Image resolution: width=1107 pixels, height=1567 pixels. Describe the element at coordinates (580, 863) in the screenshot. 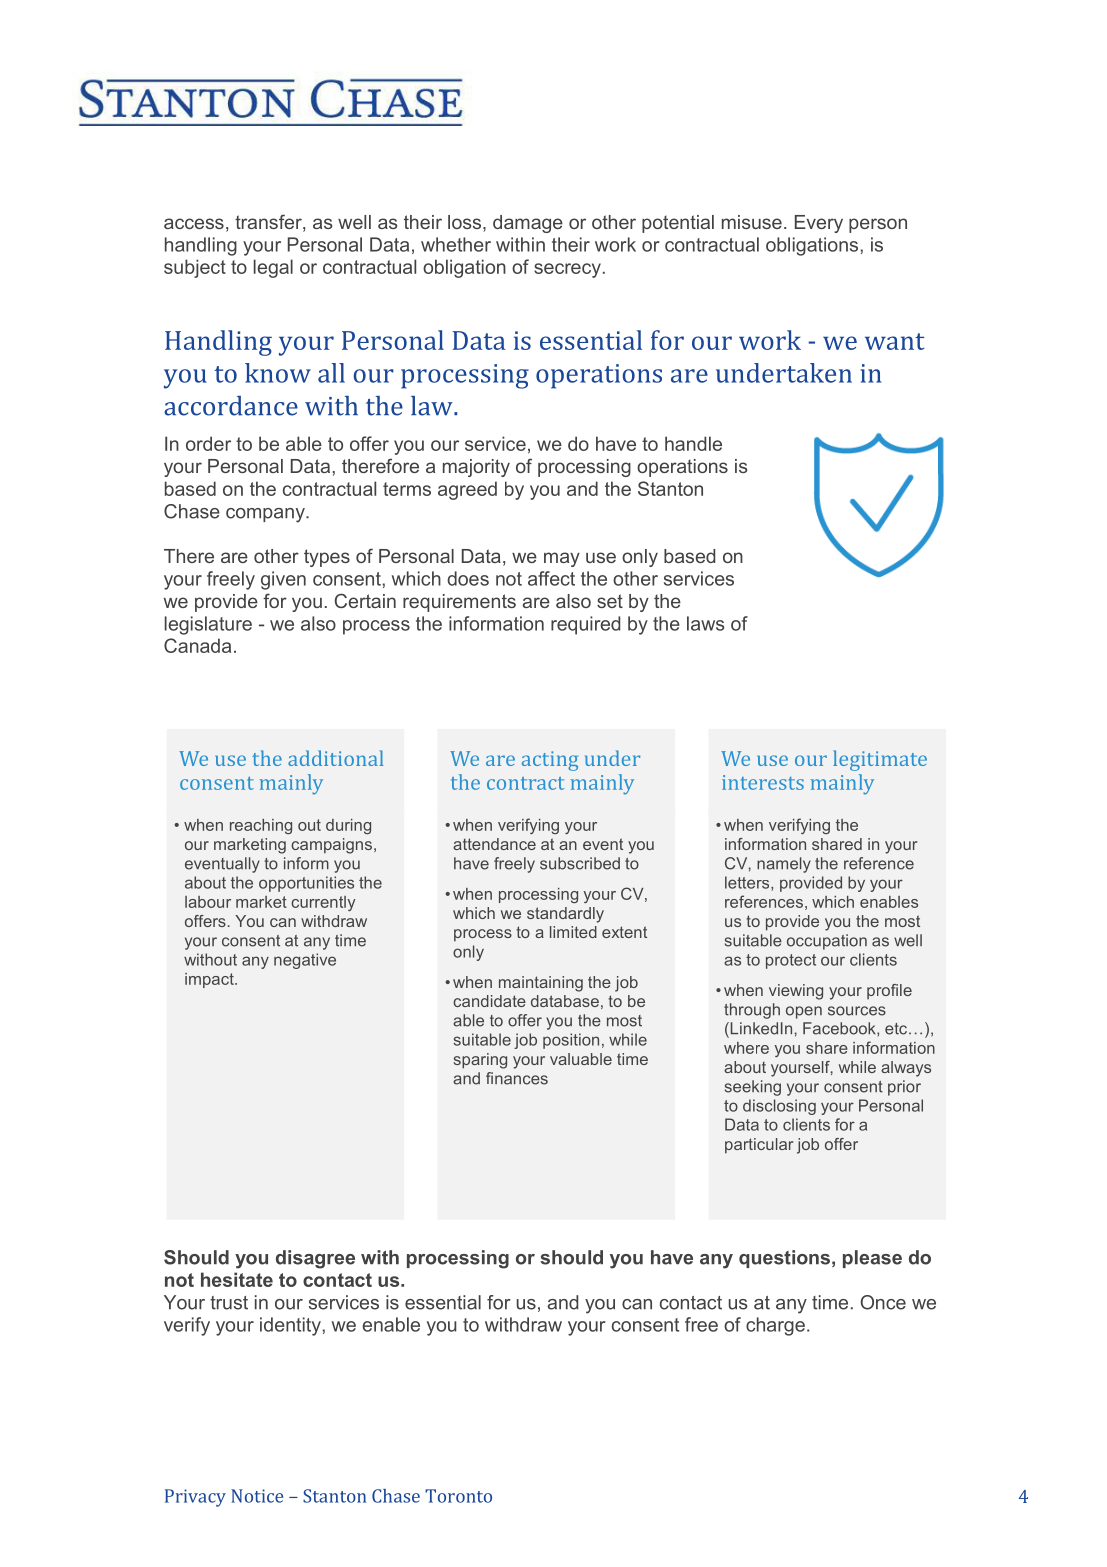

I see `subscribed` at that location.
